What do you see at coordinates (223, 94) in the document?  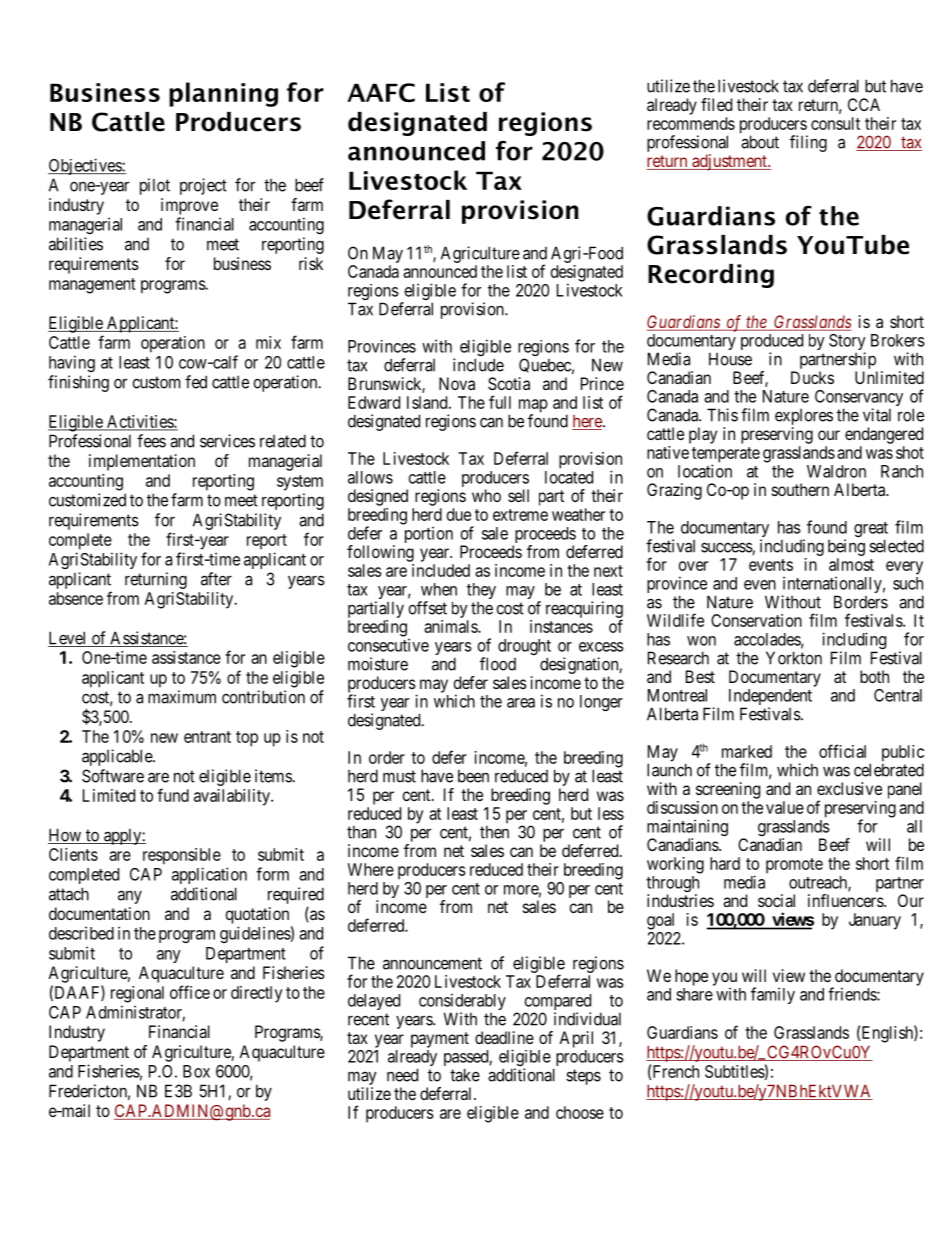 I see `planning` at bounding box center [223, 94].
